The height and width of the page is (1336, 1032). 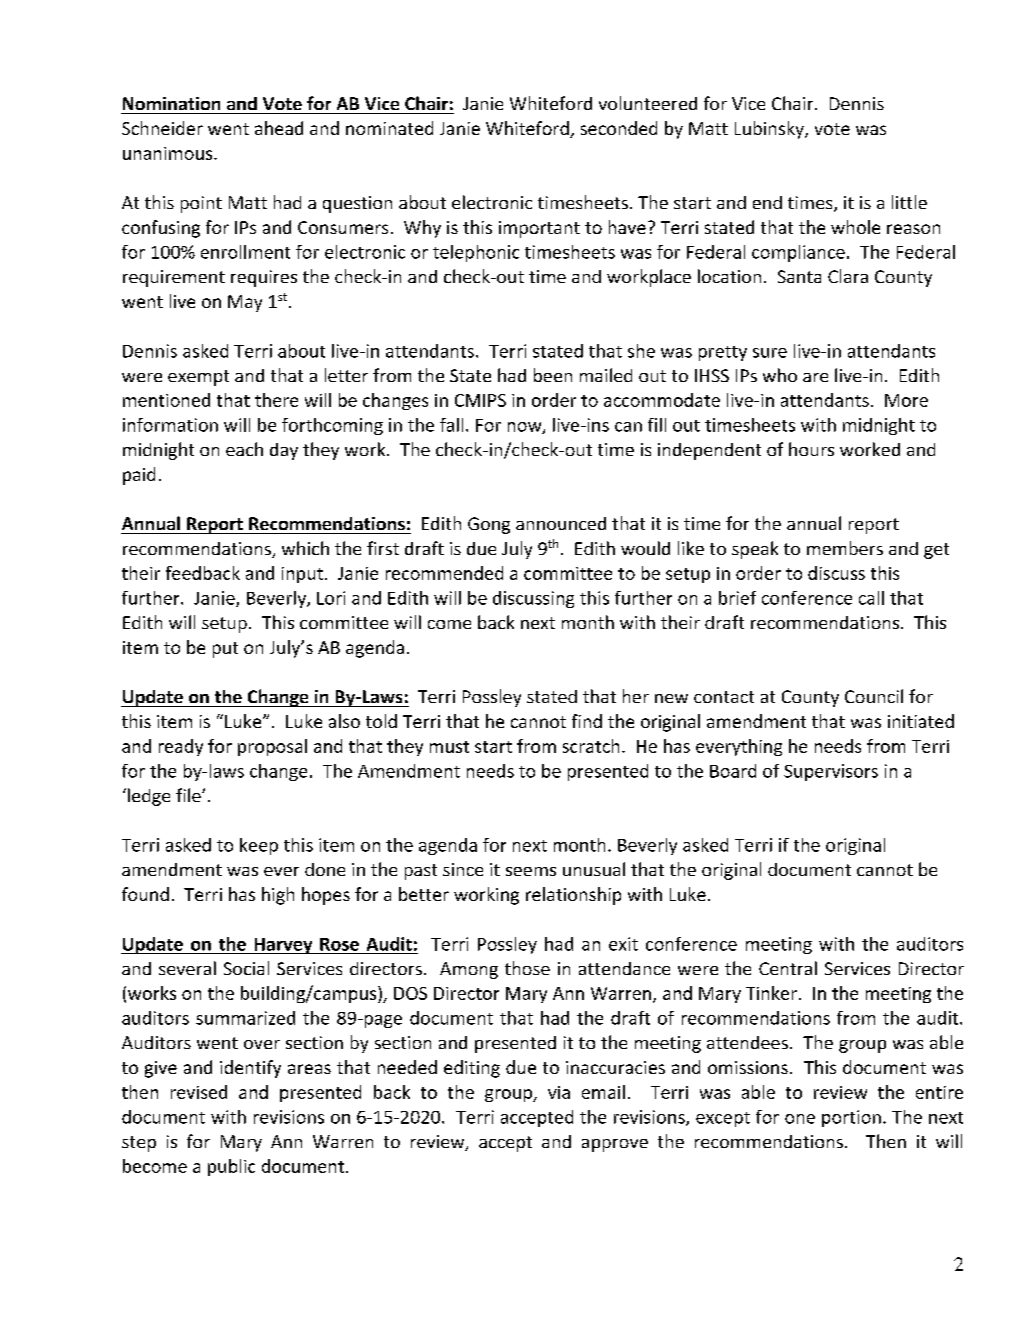 I want to click on public, so click(x=231, y=1167).
